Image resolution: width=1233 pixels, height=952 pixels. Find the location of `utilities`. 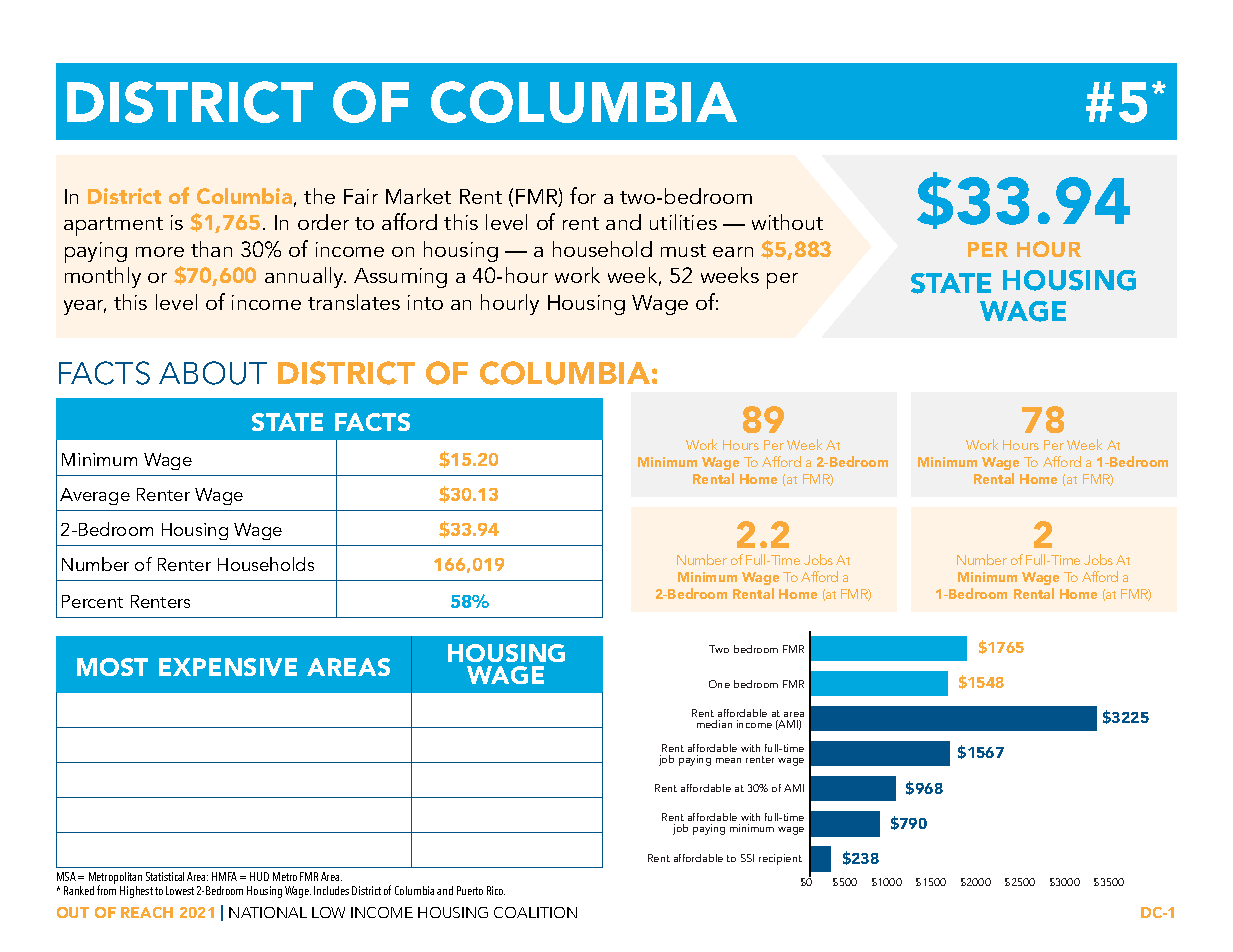

utilities is located at coordinates (683, 222).
